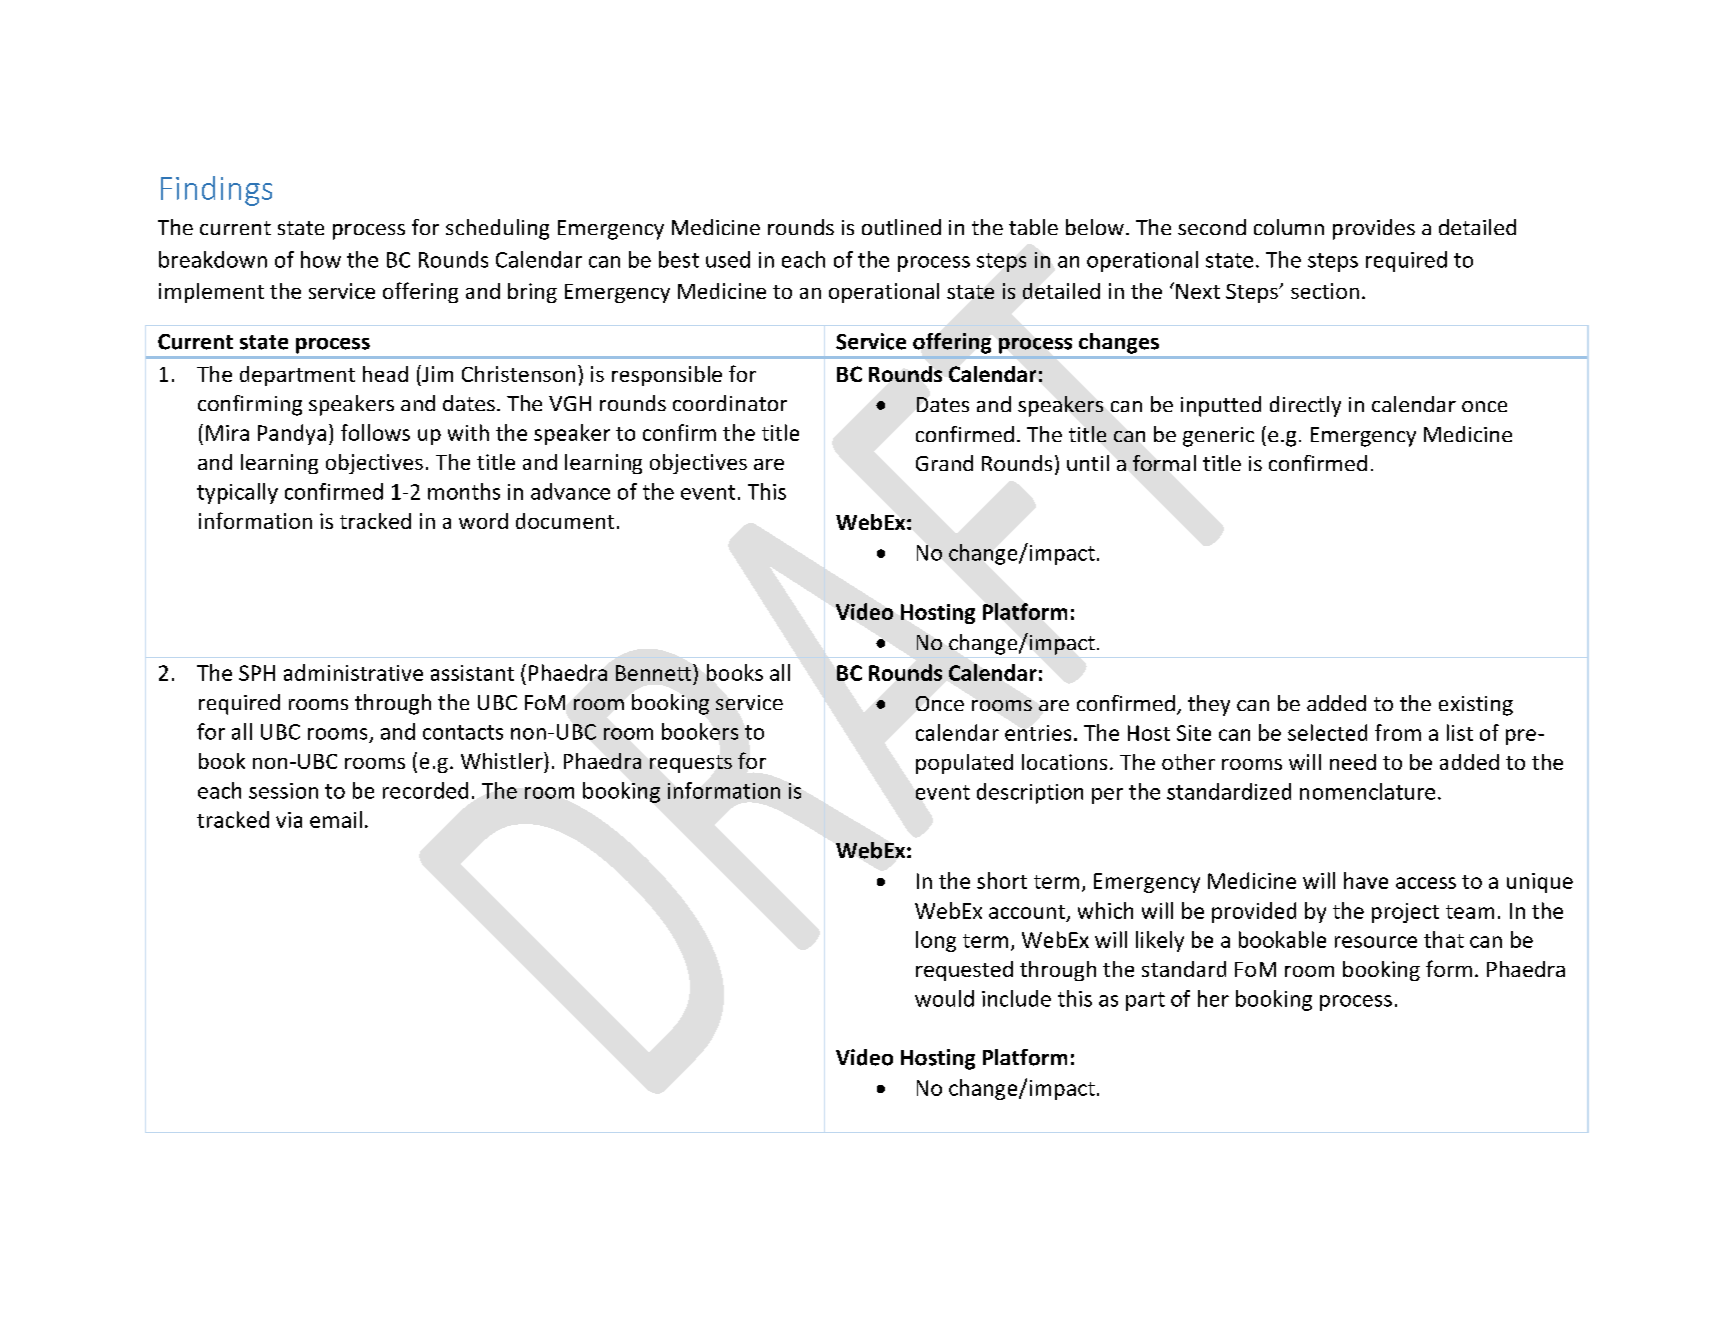 This image has height=1339, width=1733. Describe the element at coordinates (1476, 706) in the image. I see `existing` at that location.
